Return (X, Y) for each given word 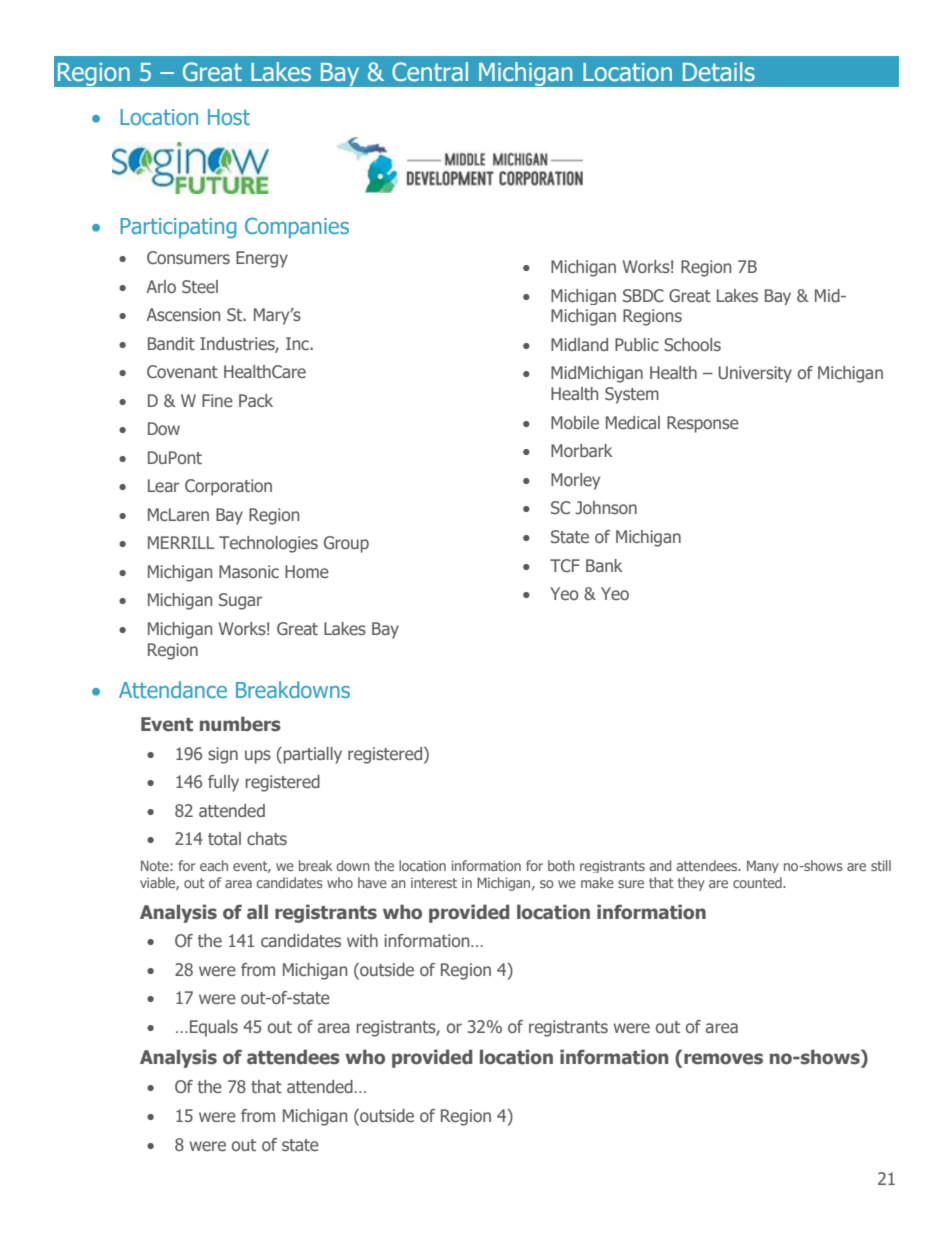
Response (703, 424)
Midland (579, 344)
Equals (214, 1028)
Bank (604, 565)
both (561, 865)
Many (763, 866)
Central (430, 71)
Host (229, 117)
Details (719, 72)
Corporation (228, 487)
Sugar (240, 601)
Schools (692, 344)
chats (267, 838)
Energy (262, 259)
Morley (575, 481)
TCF (565, 565)
